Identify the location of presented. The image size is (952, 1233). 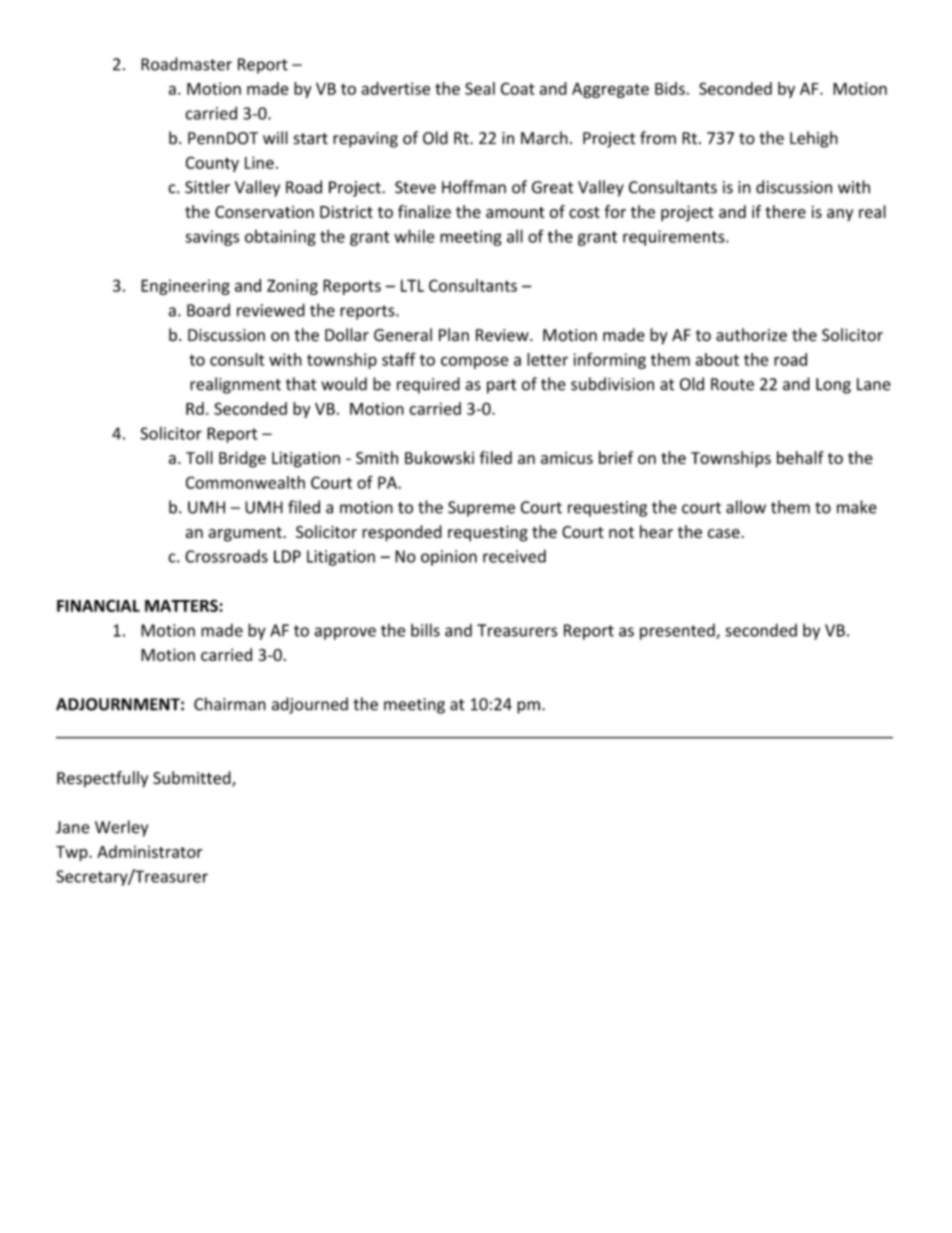
(678, 631).
